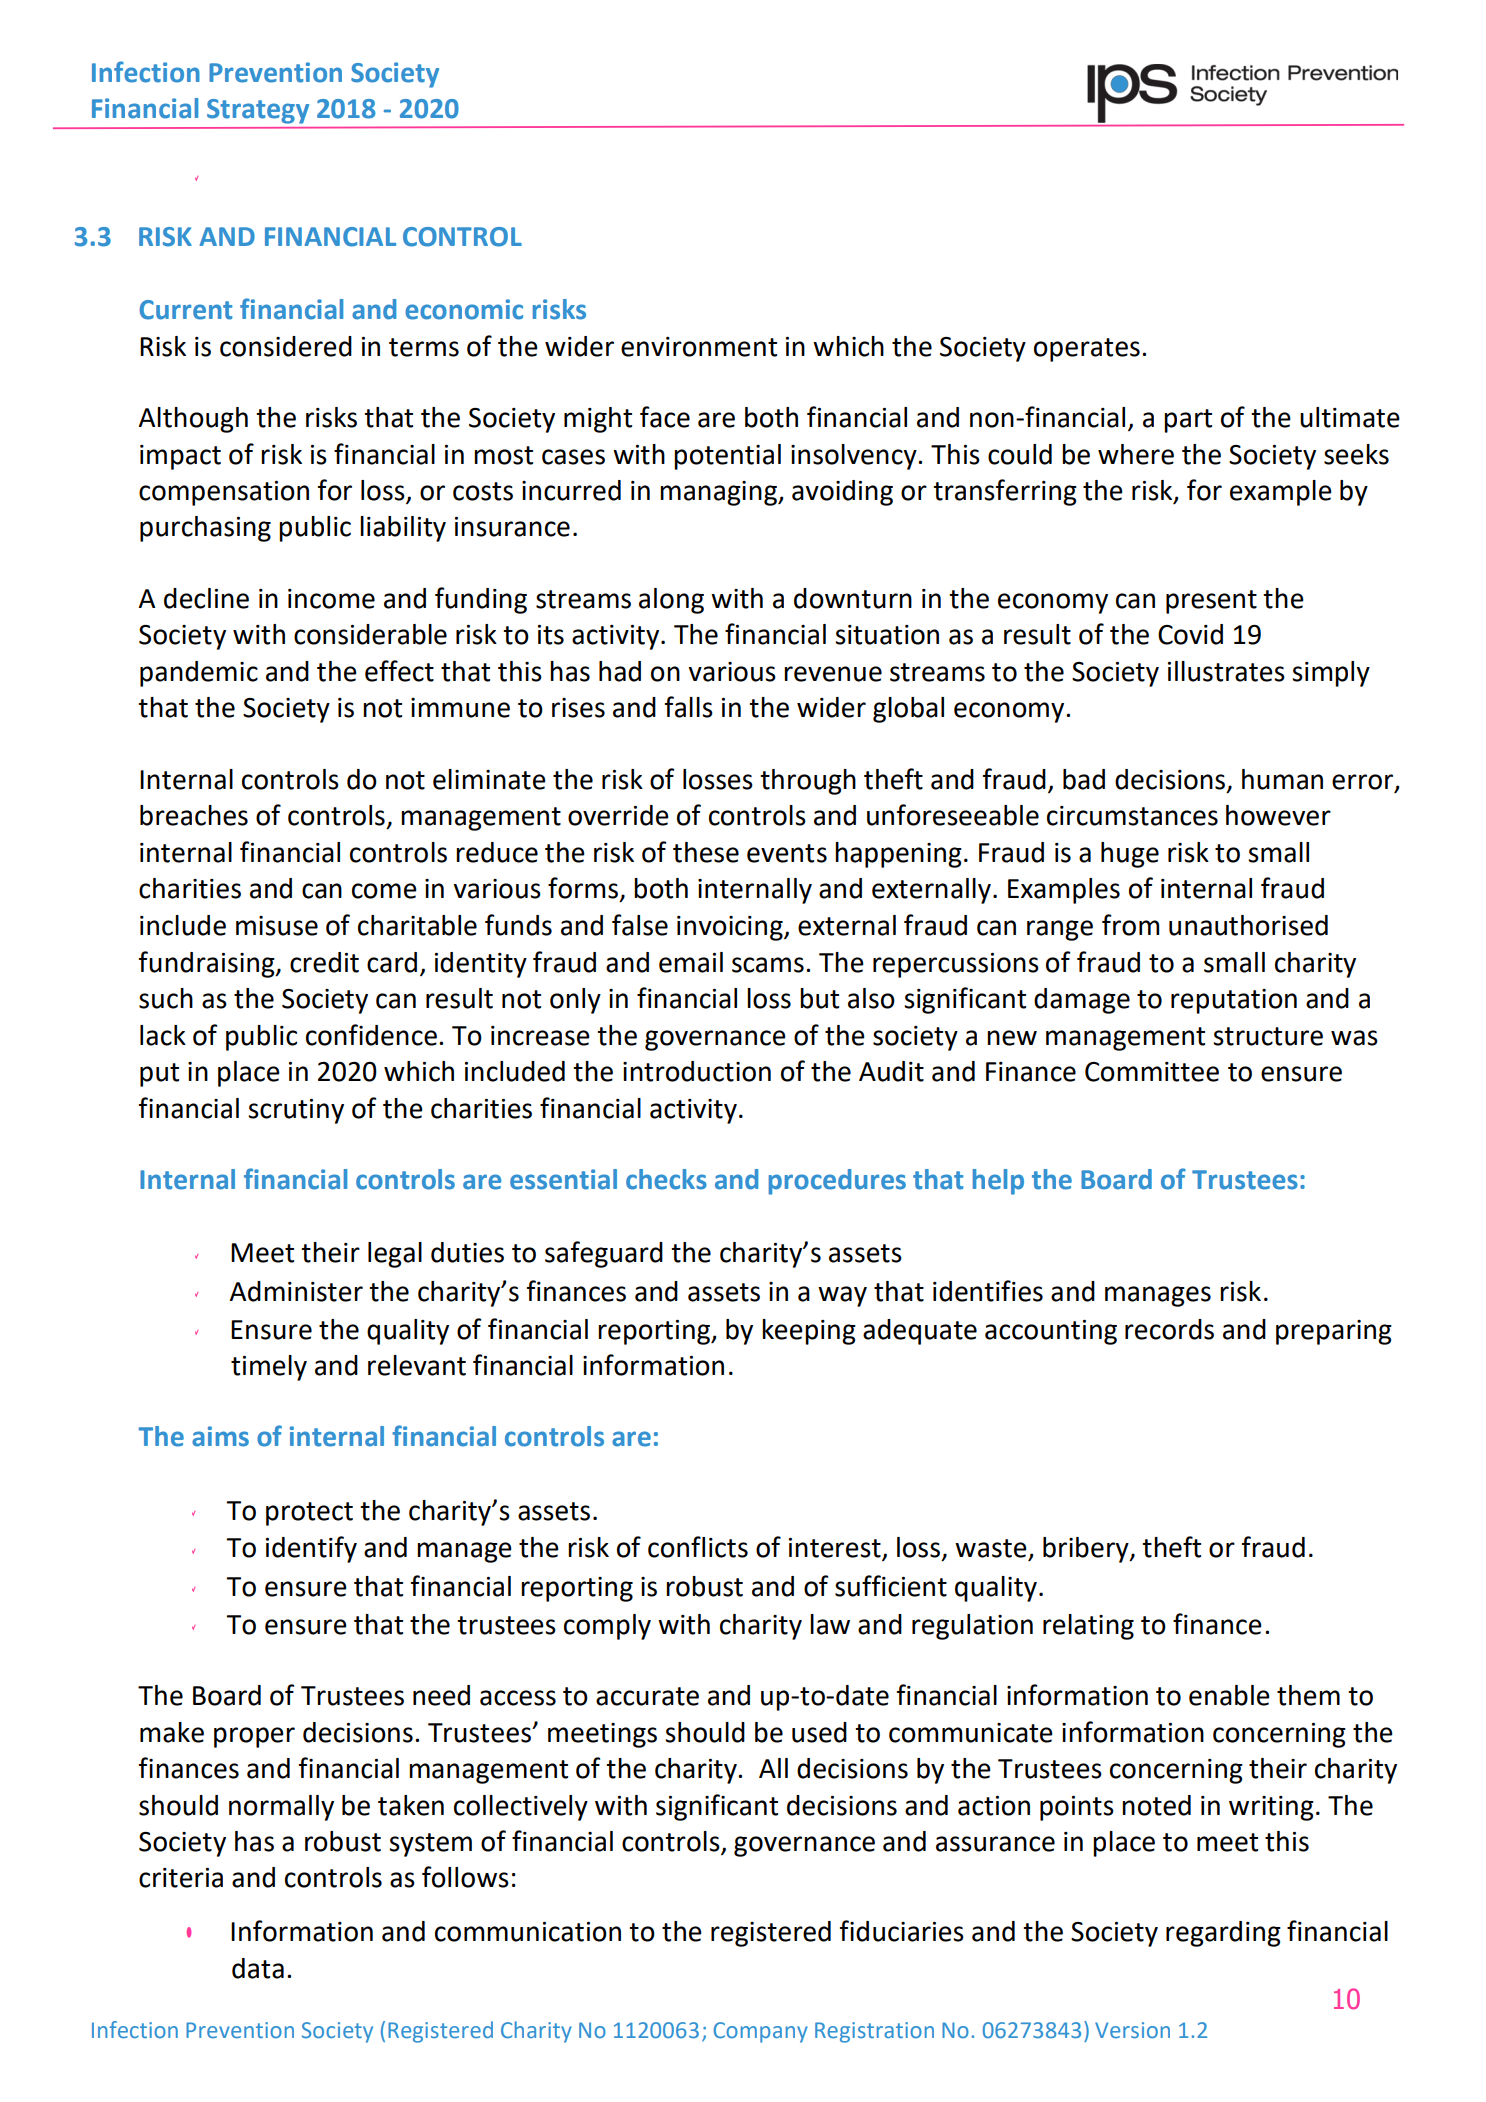  What do you see at coordinates (296, 1111) in the image?
I see `scrutiny` at bounding box center [296, 1111].
